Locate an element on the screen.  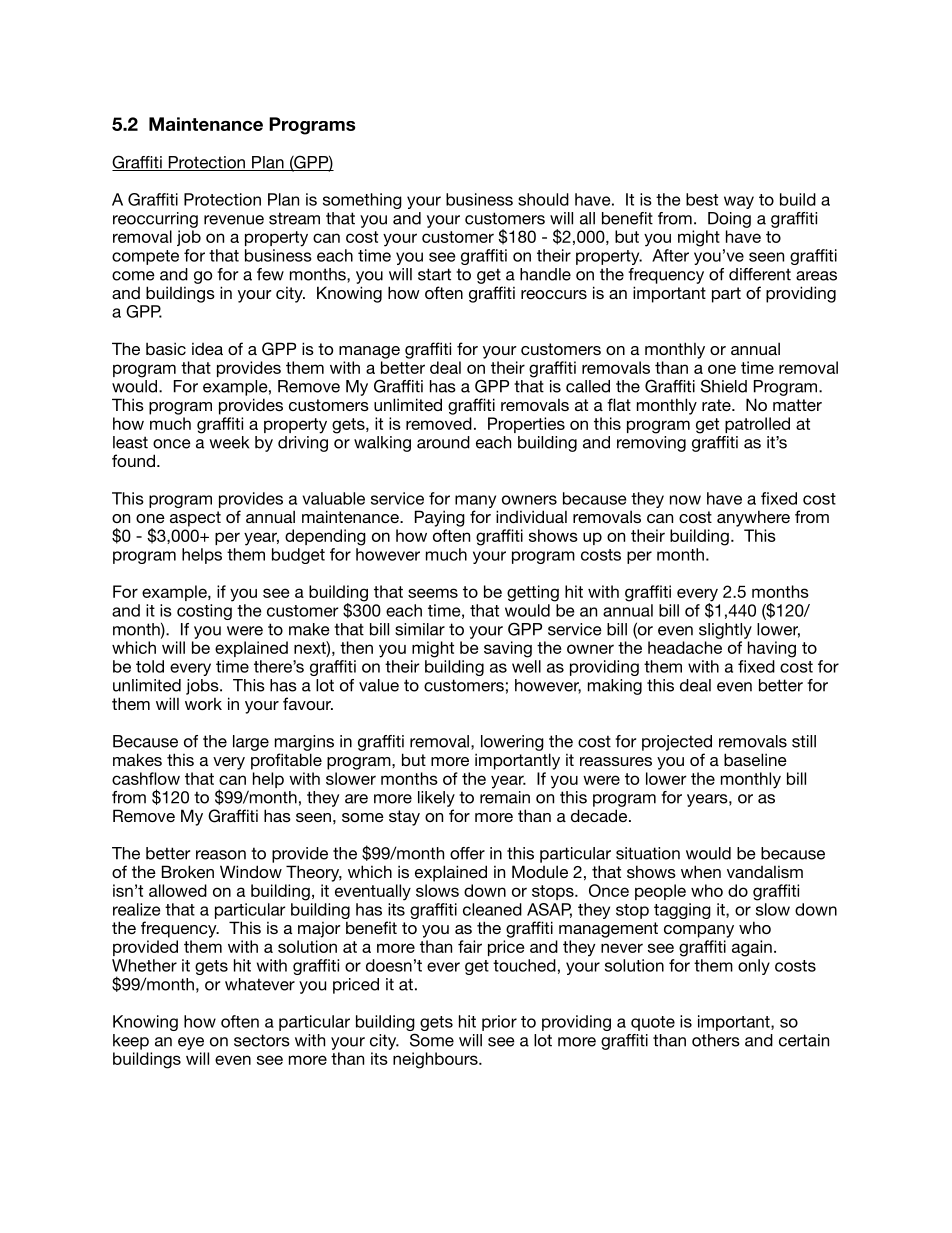
Doing is located at coordinates (729, 220).
